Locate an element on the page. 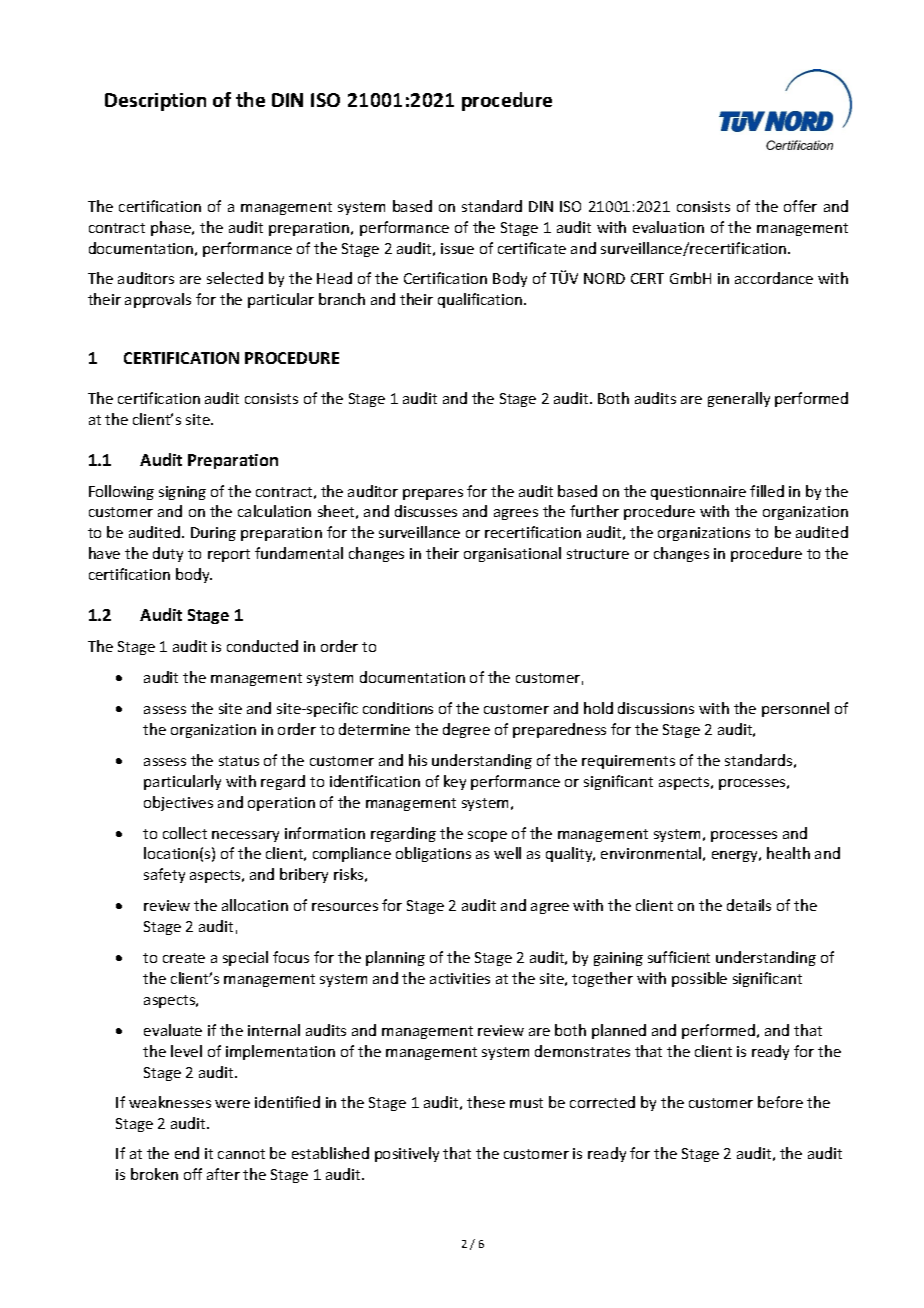  offer is located at coordinates (800, 206).
